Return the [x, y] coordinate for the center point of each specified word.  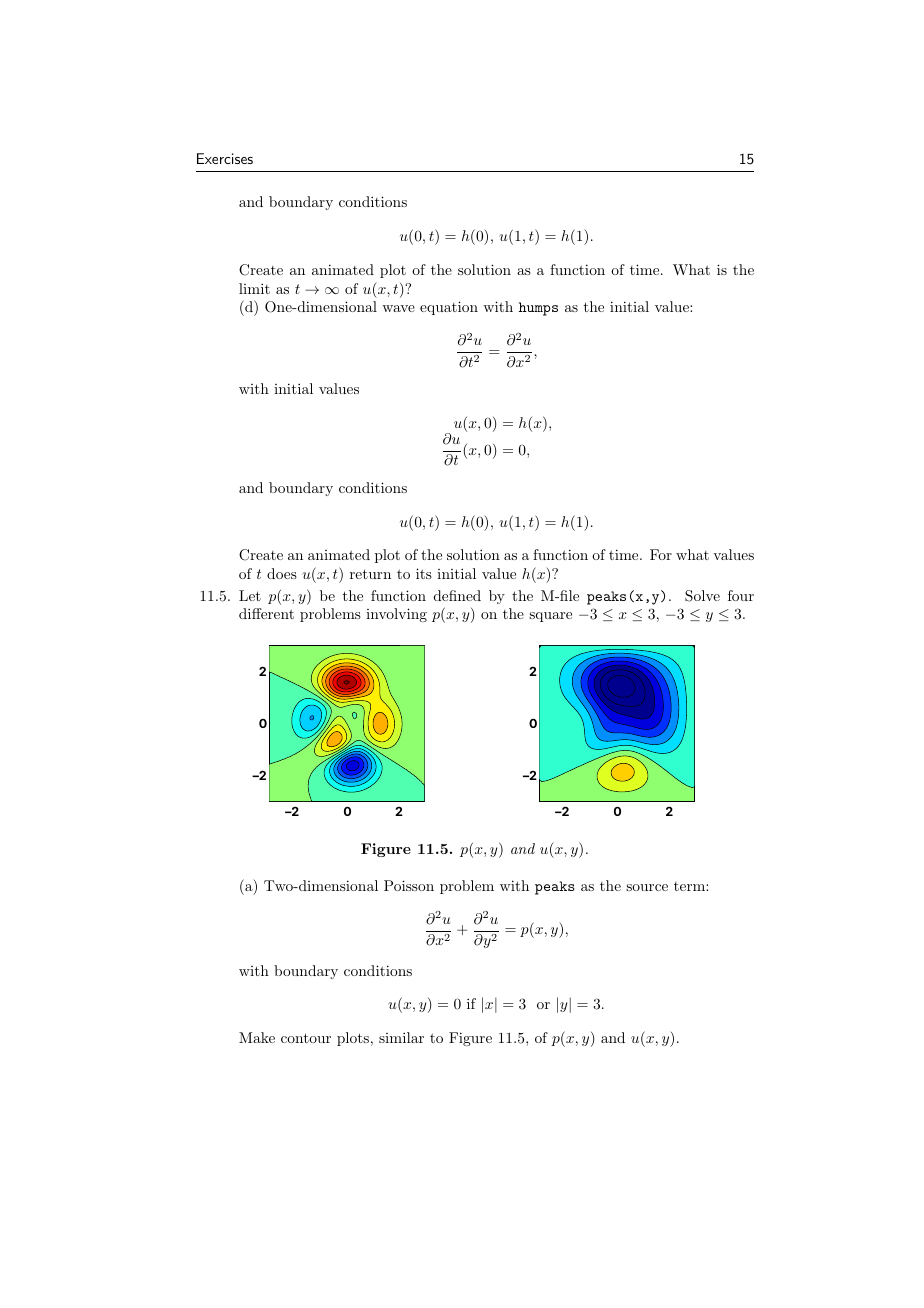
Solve [702, 596]
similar [401, 1037]
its [424, 573]
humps [538, 309]
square [550, 617]
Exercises [225, 158]
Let [250, 595]
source [647, 887]
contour [306, 1038]
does [282, 573]
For [661, 554]
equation [449, 308]
